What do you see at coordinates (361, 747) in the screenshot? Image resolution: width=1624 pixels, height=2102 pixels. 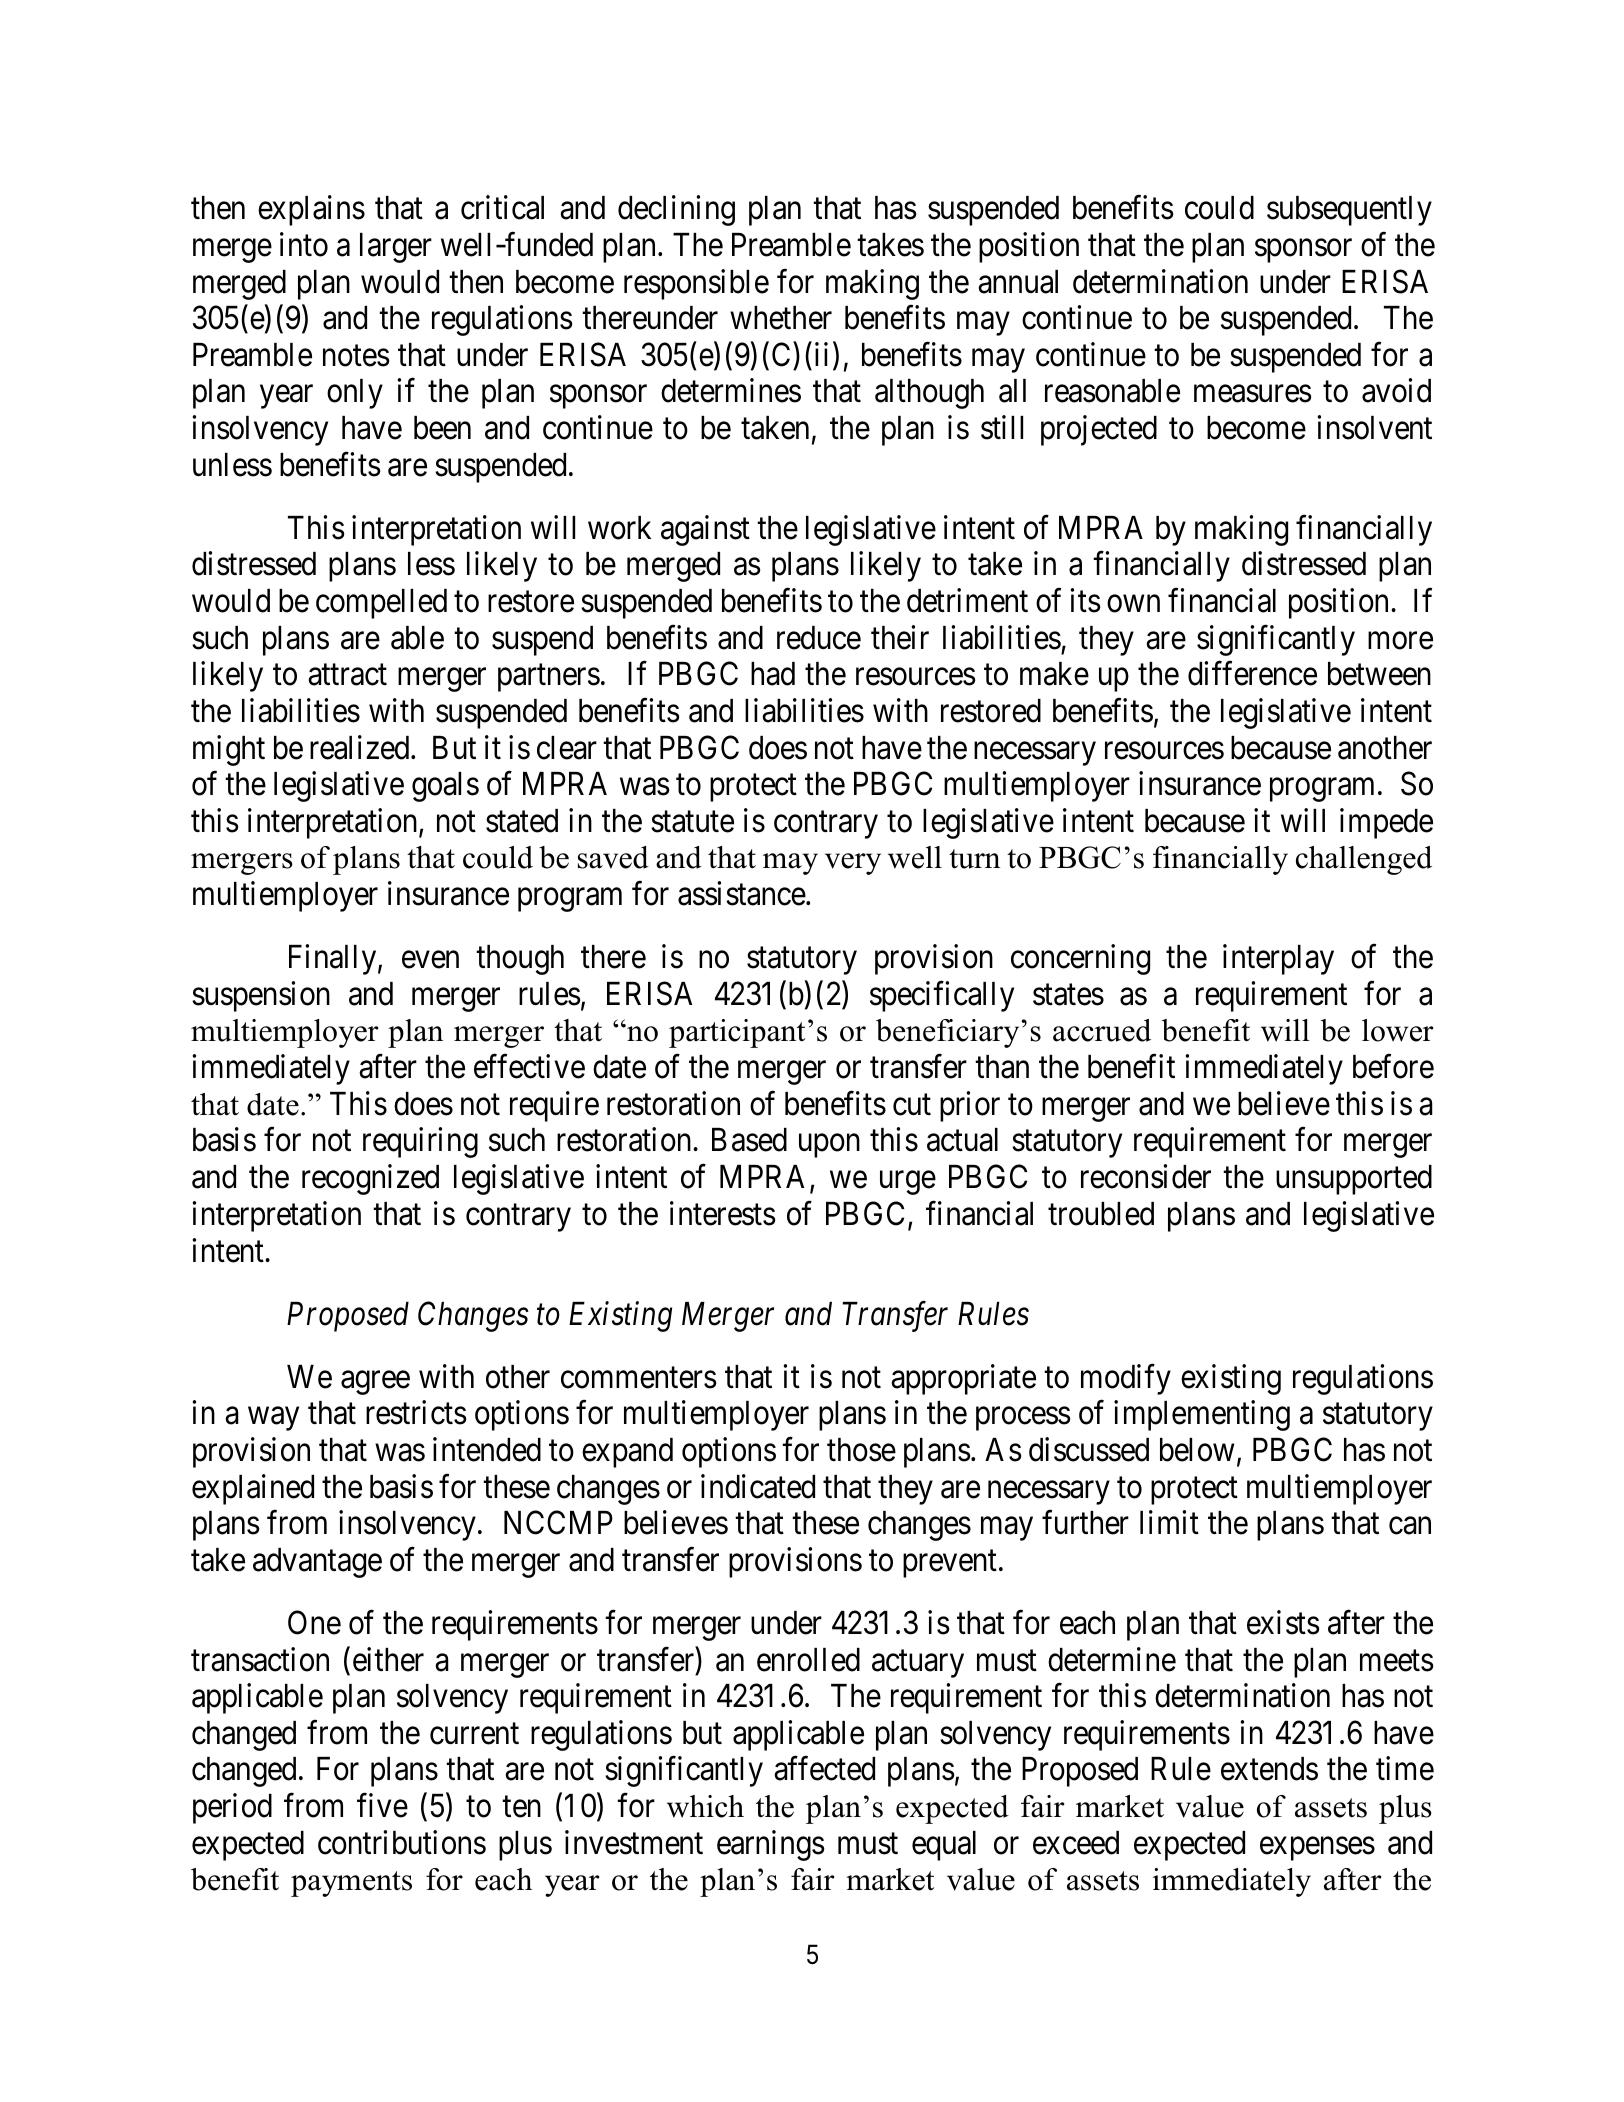 I see `realized` at bounding box center [361, 747].
